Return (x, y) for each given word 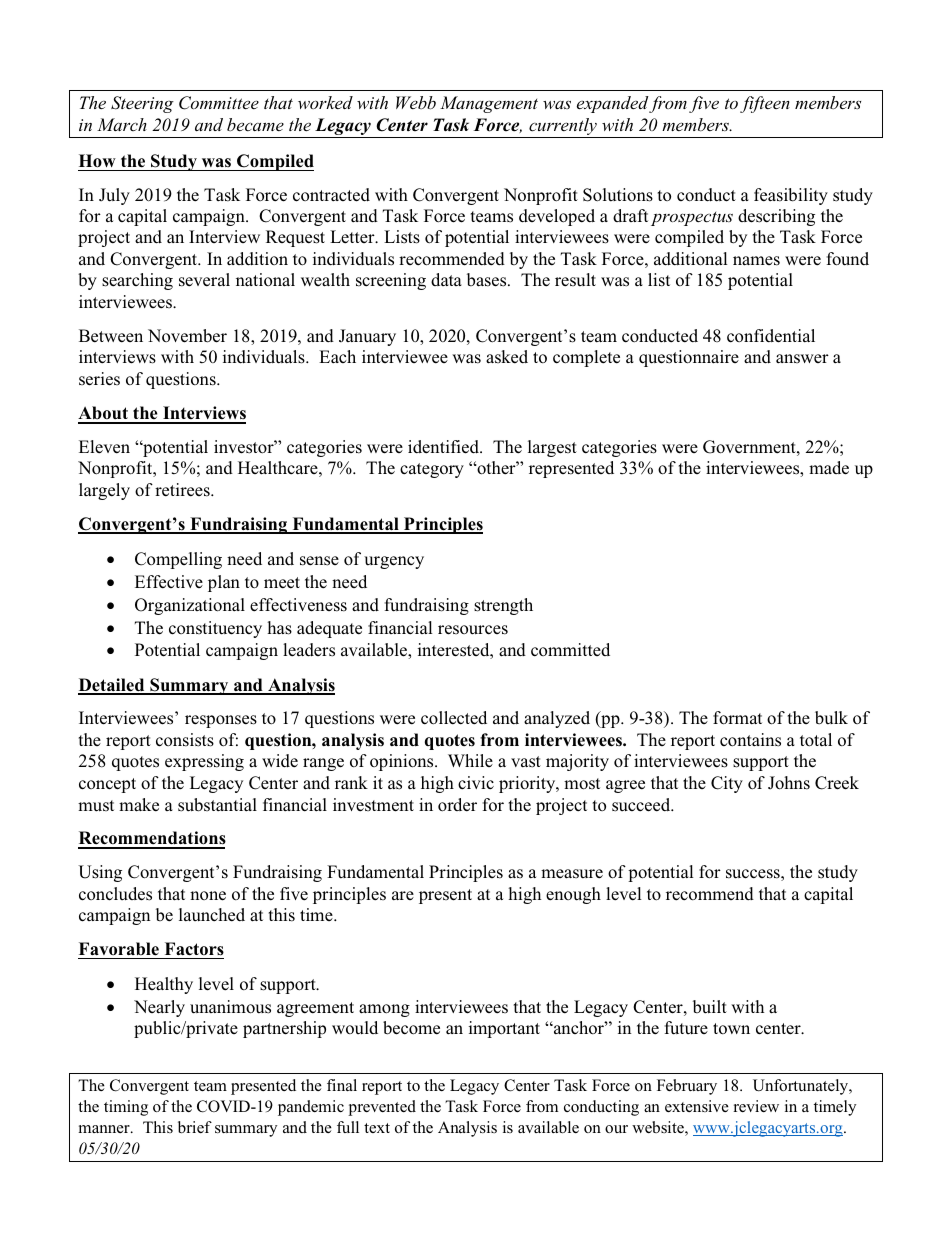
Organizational (190, 606)
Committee (219, 103)
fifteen (765, 104)
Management (489, 104)
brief (195, 1127)
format (737, 718)
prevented (382, 1108)
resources (473, 630)
